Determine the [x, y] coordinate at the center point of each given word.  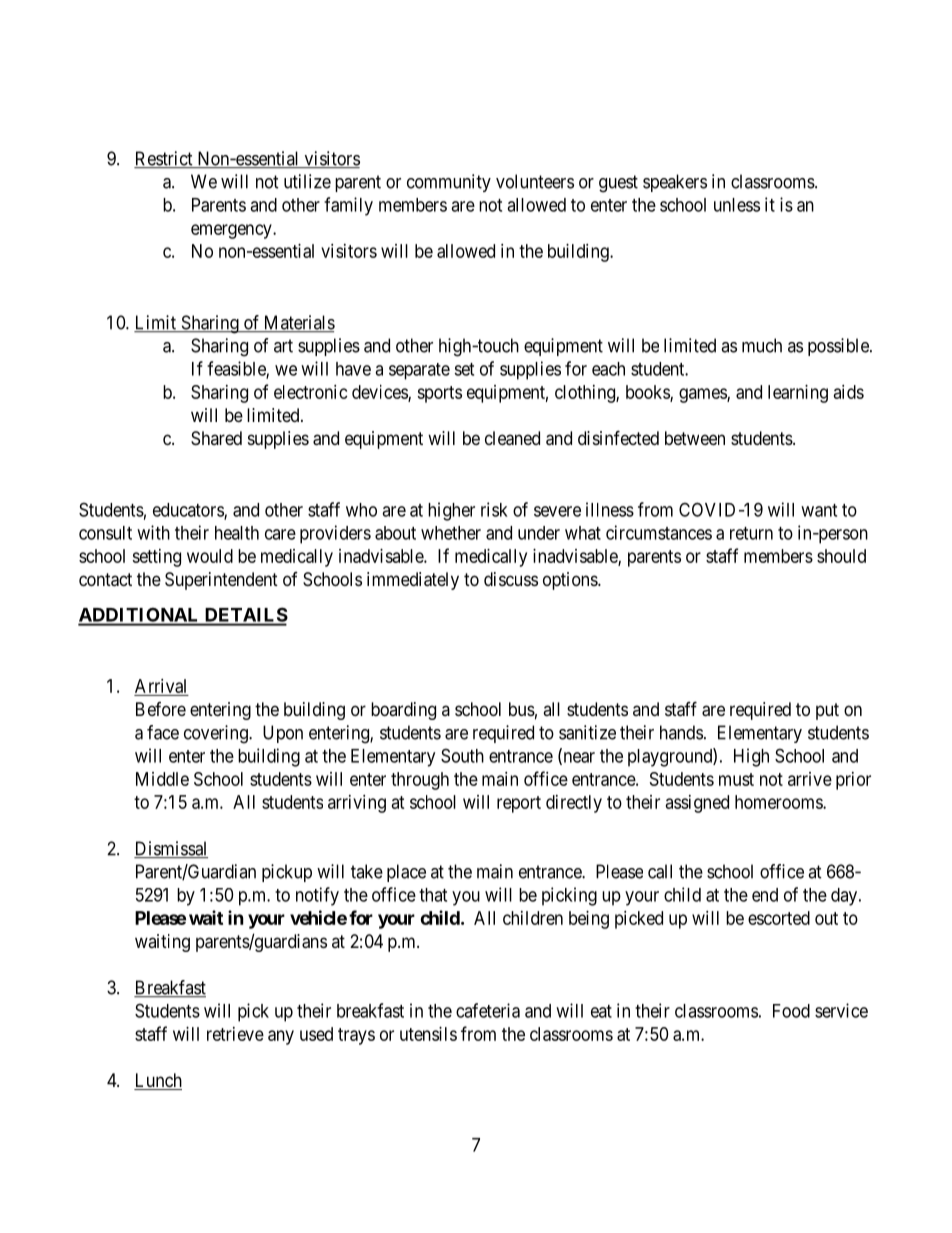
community [449, 183]
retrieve [235, 1034]
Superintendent [221, 581]
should [841, 556]
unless [737, 205]
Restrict [164, 159]
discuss [511, 579]
